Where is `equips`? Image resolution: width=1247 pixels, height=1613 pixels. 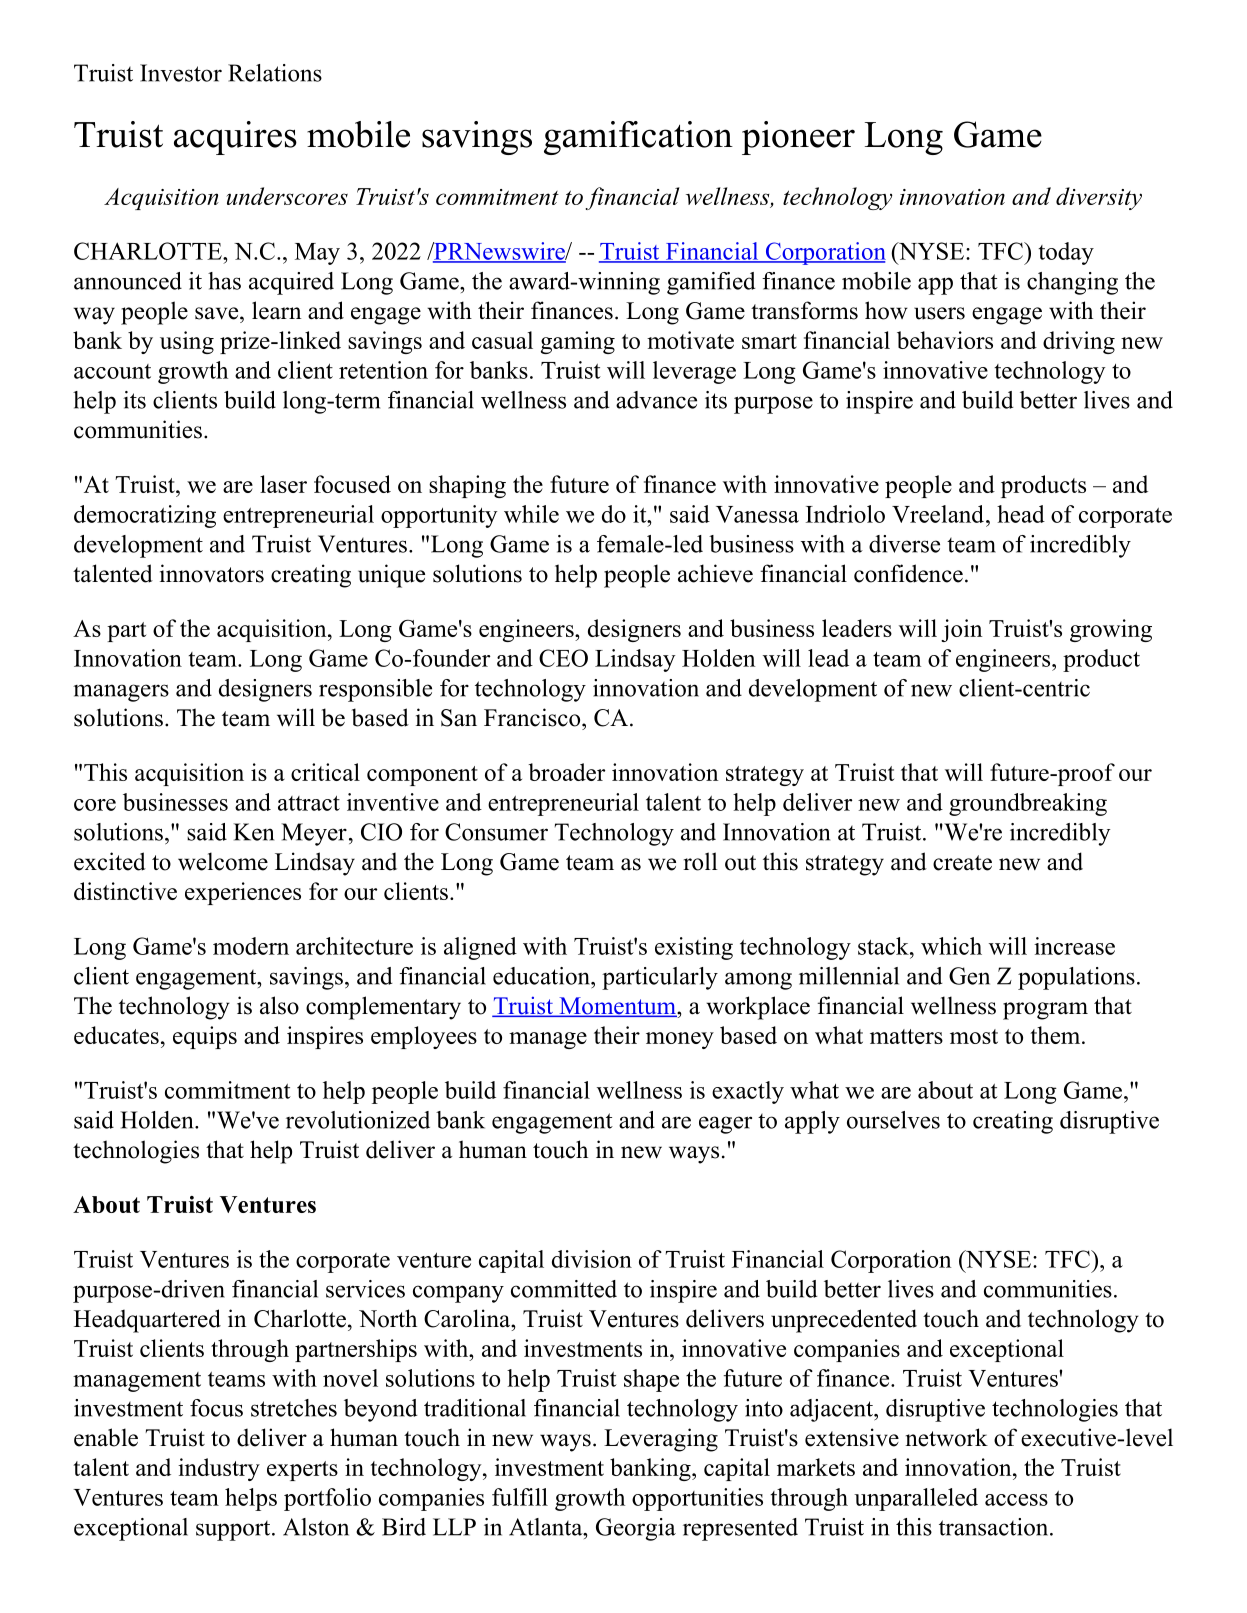
equips is located at coordinates (205, 1037).
